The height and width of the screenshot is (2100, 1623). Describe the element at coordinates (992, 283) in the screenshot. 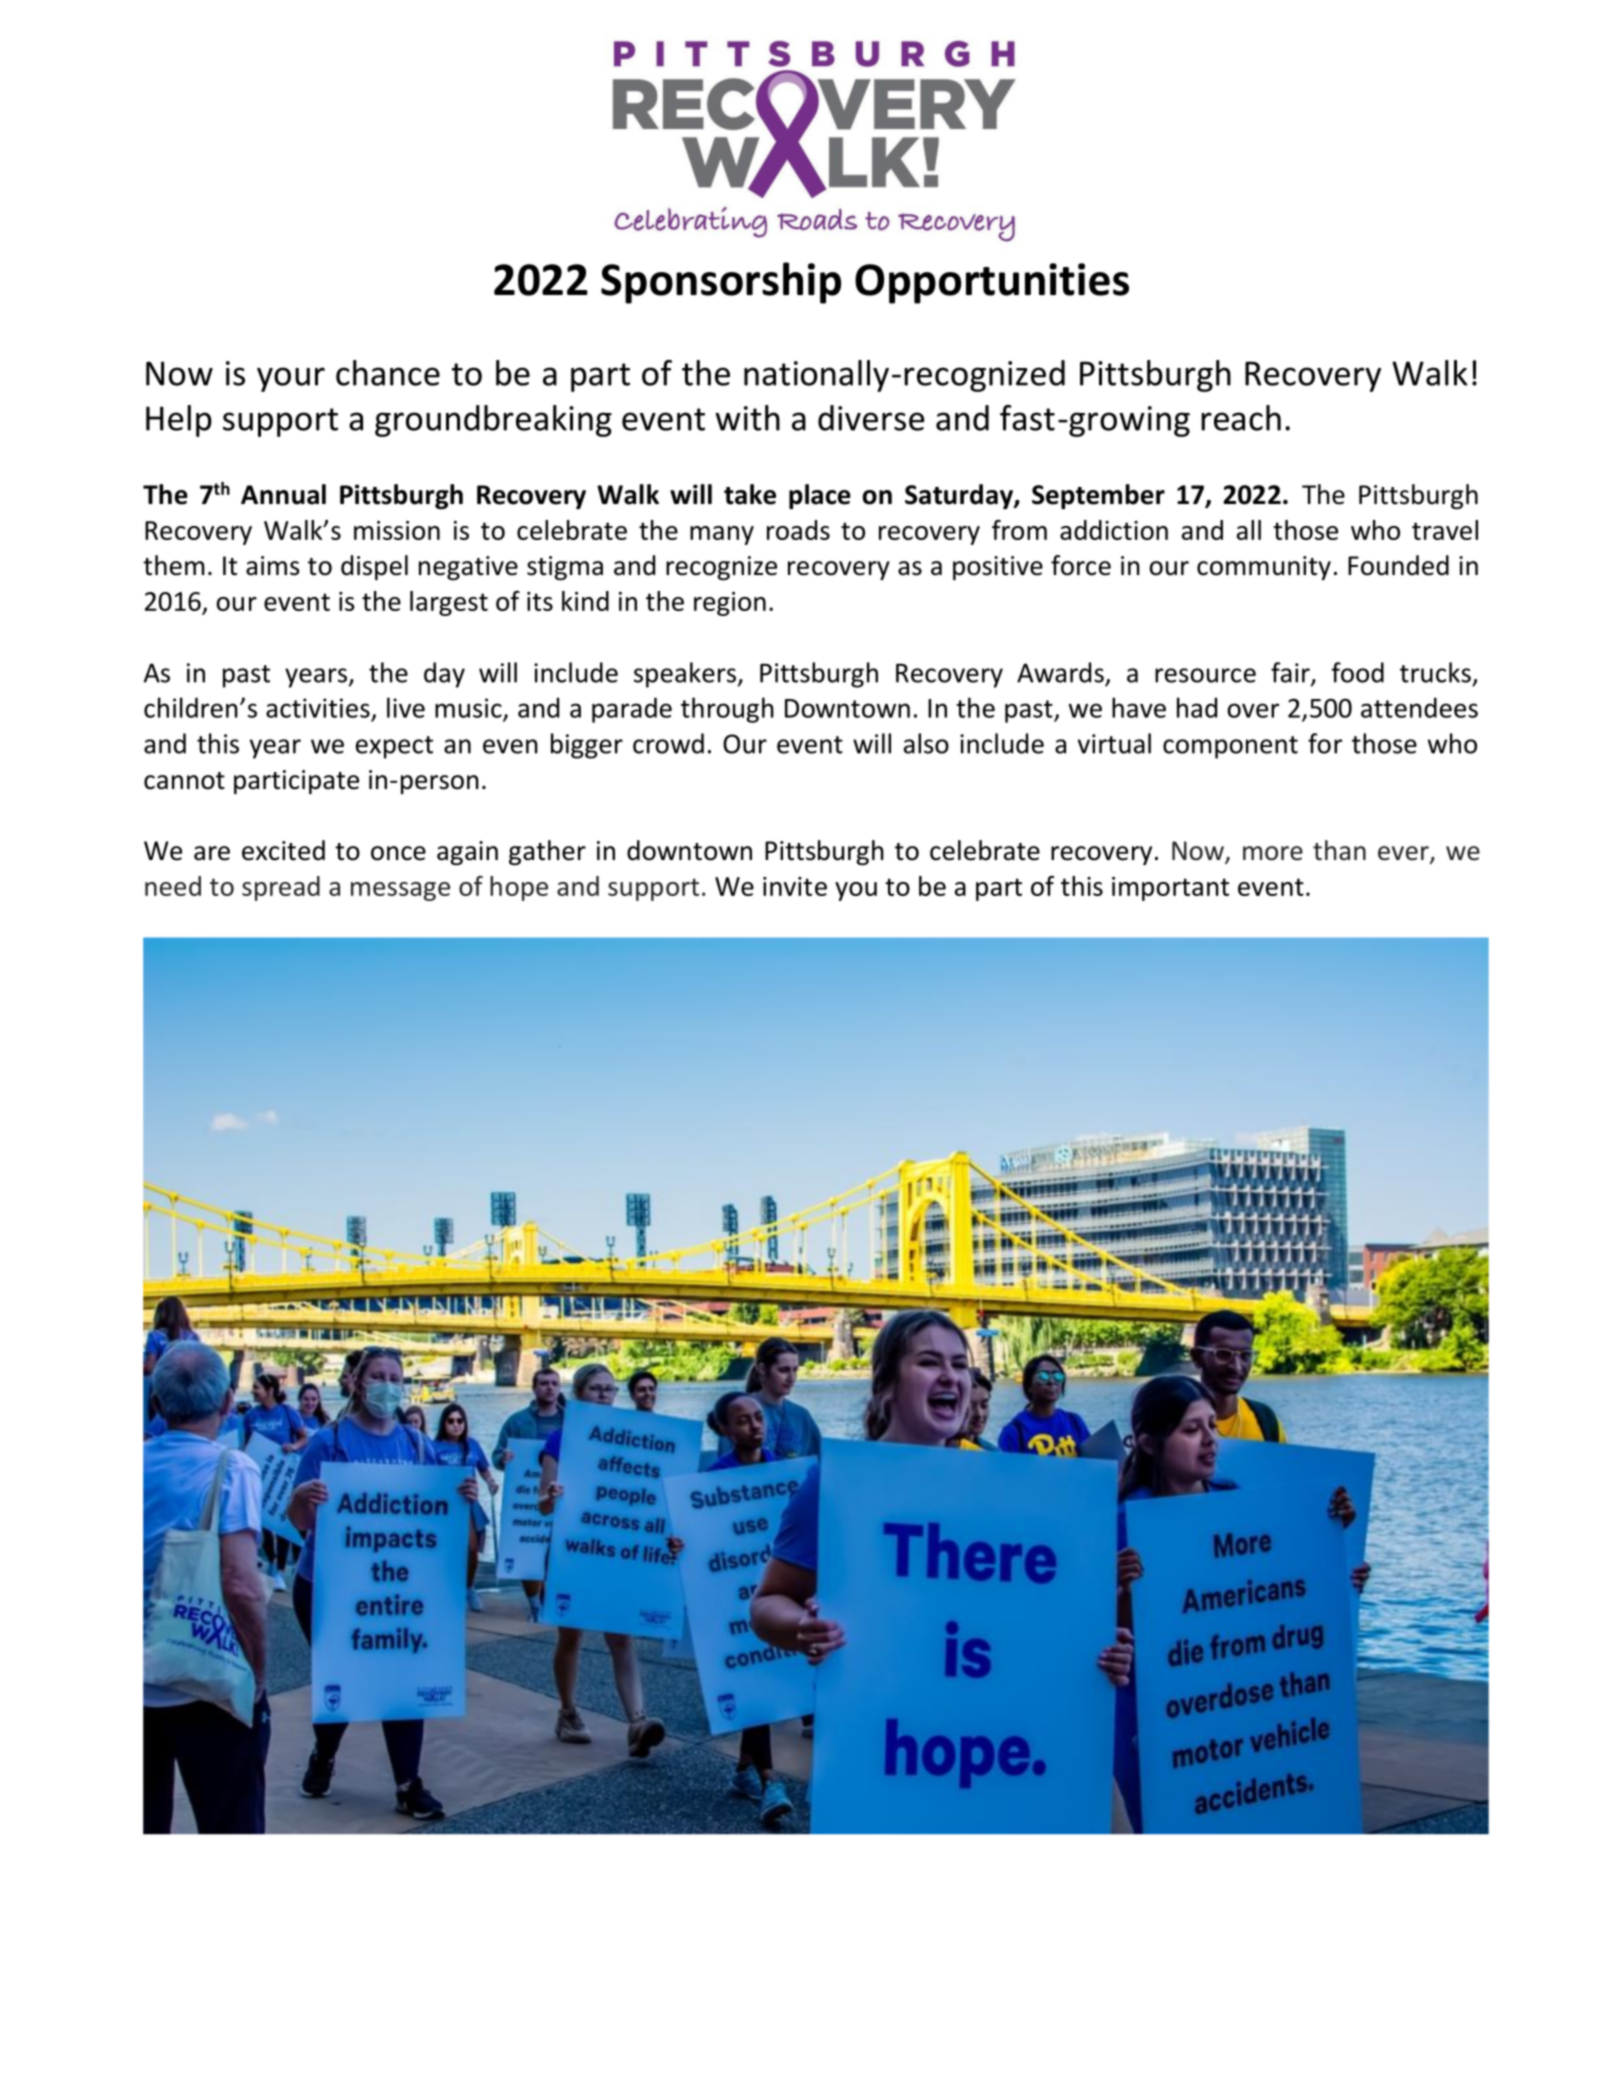

I see `Opportunities` at that location.
